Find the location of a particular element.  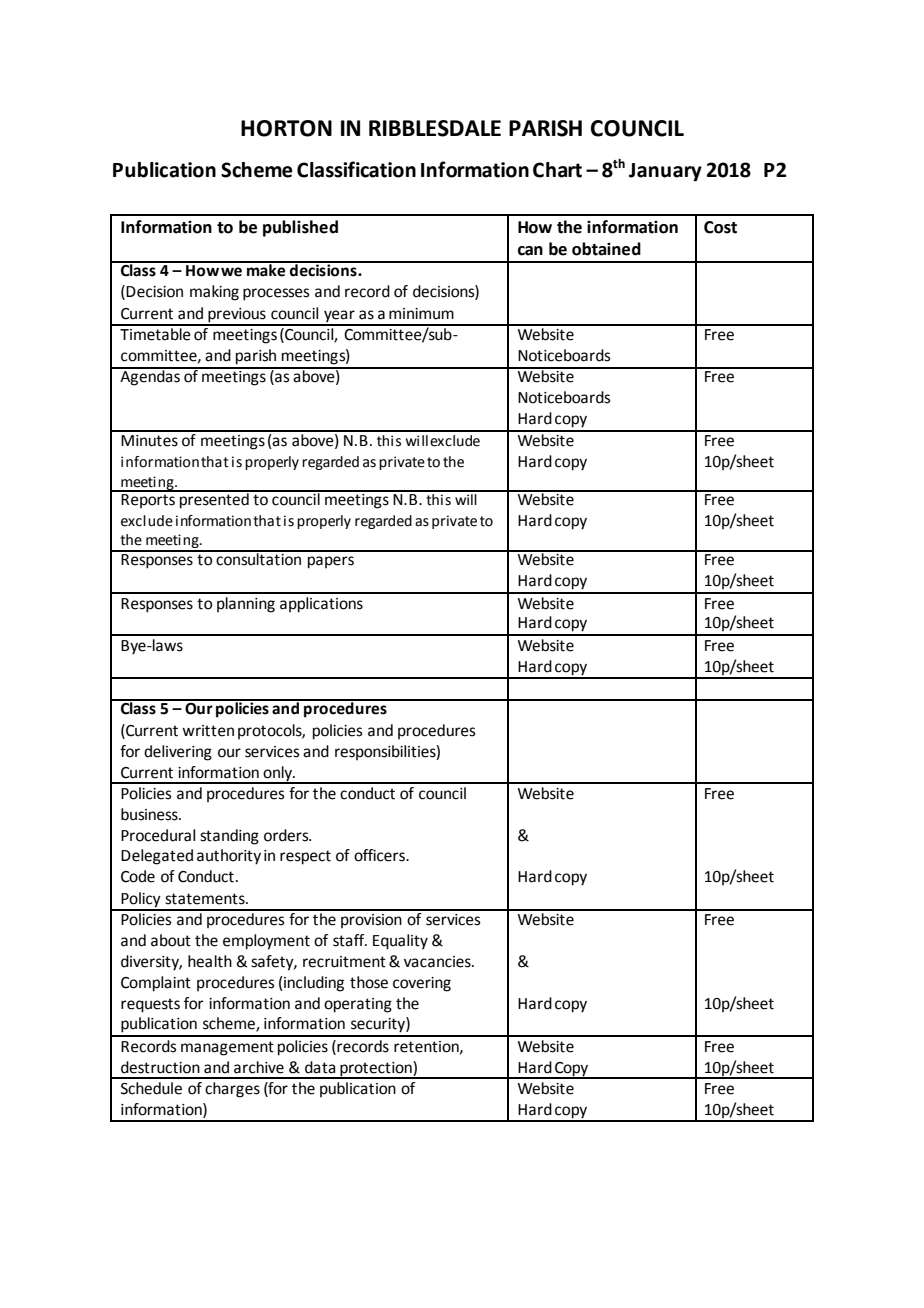

vacancies is located at coordinates (438, 962).
